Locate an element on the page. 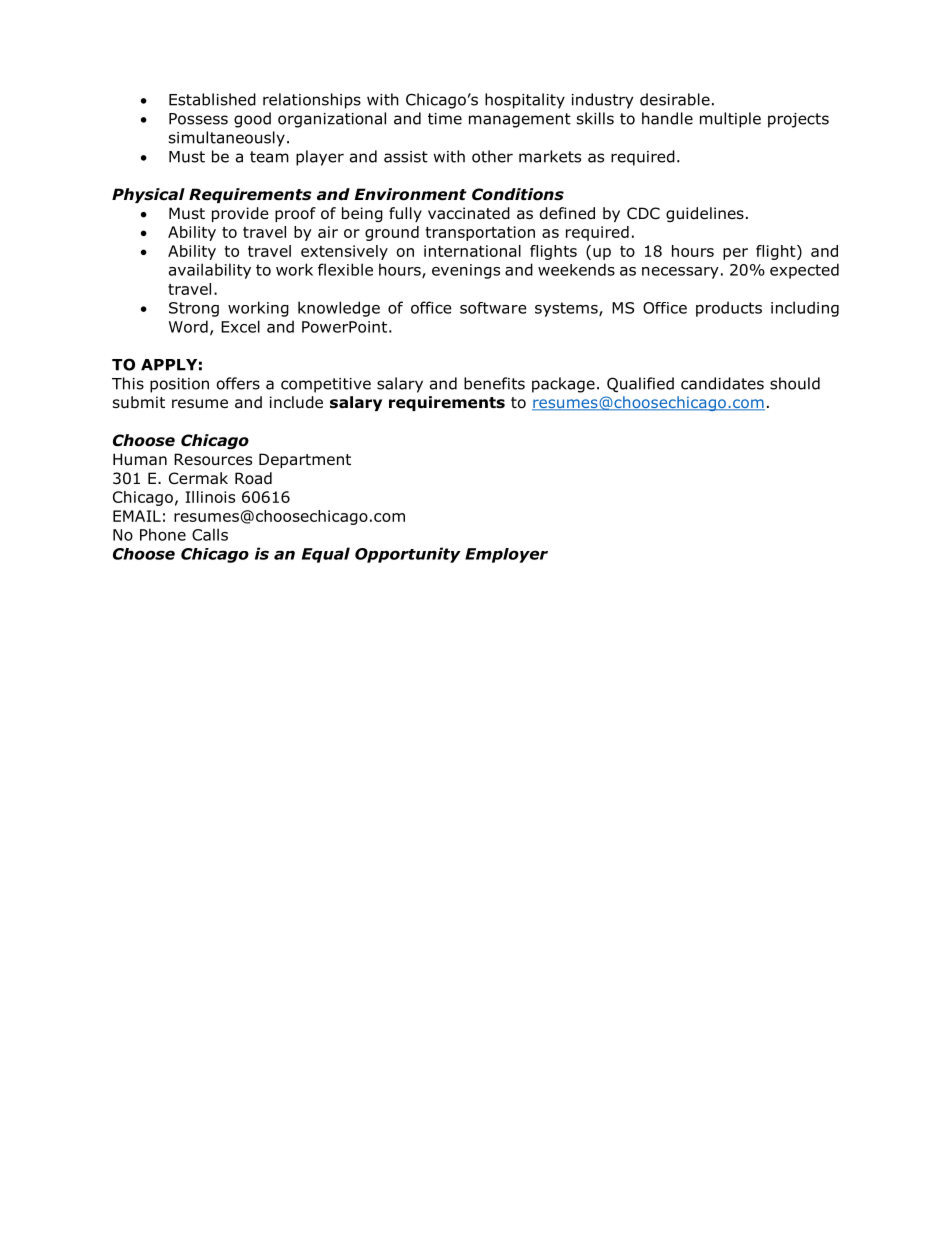 Image resolution: width=952 pixels, height=1233 pixels. products is located at coordinates (729, 309).
